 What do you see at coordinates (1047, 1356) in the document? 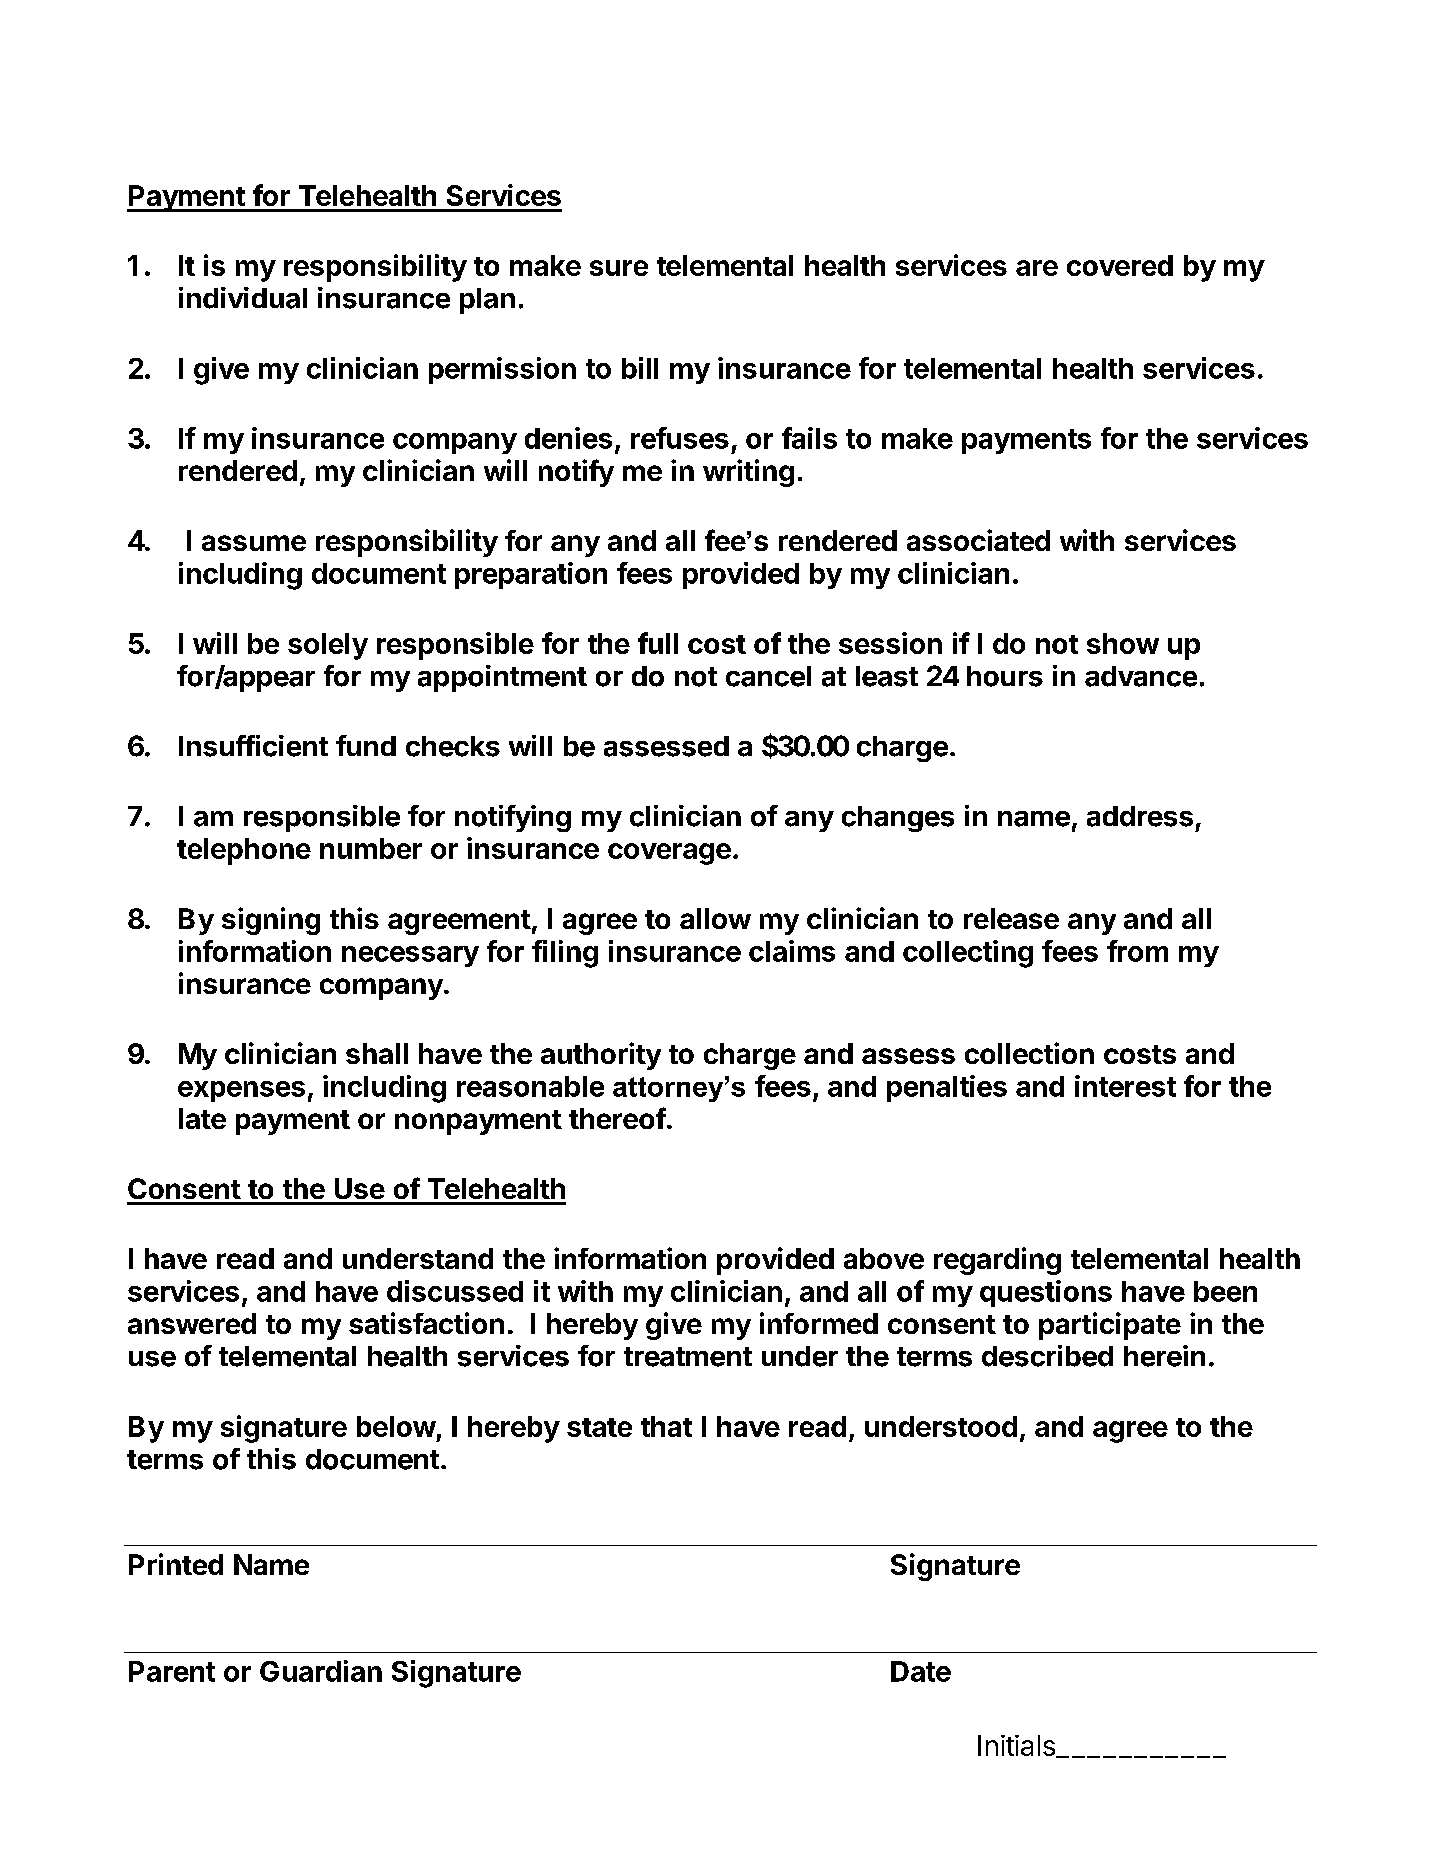
I see `described` at bounding box center [1047, 1356].
